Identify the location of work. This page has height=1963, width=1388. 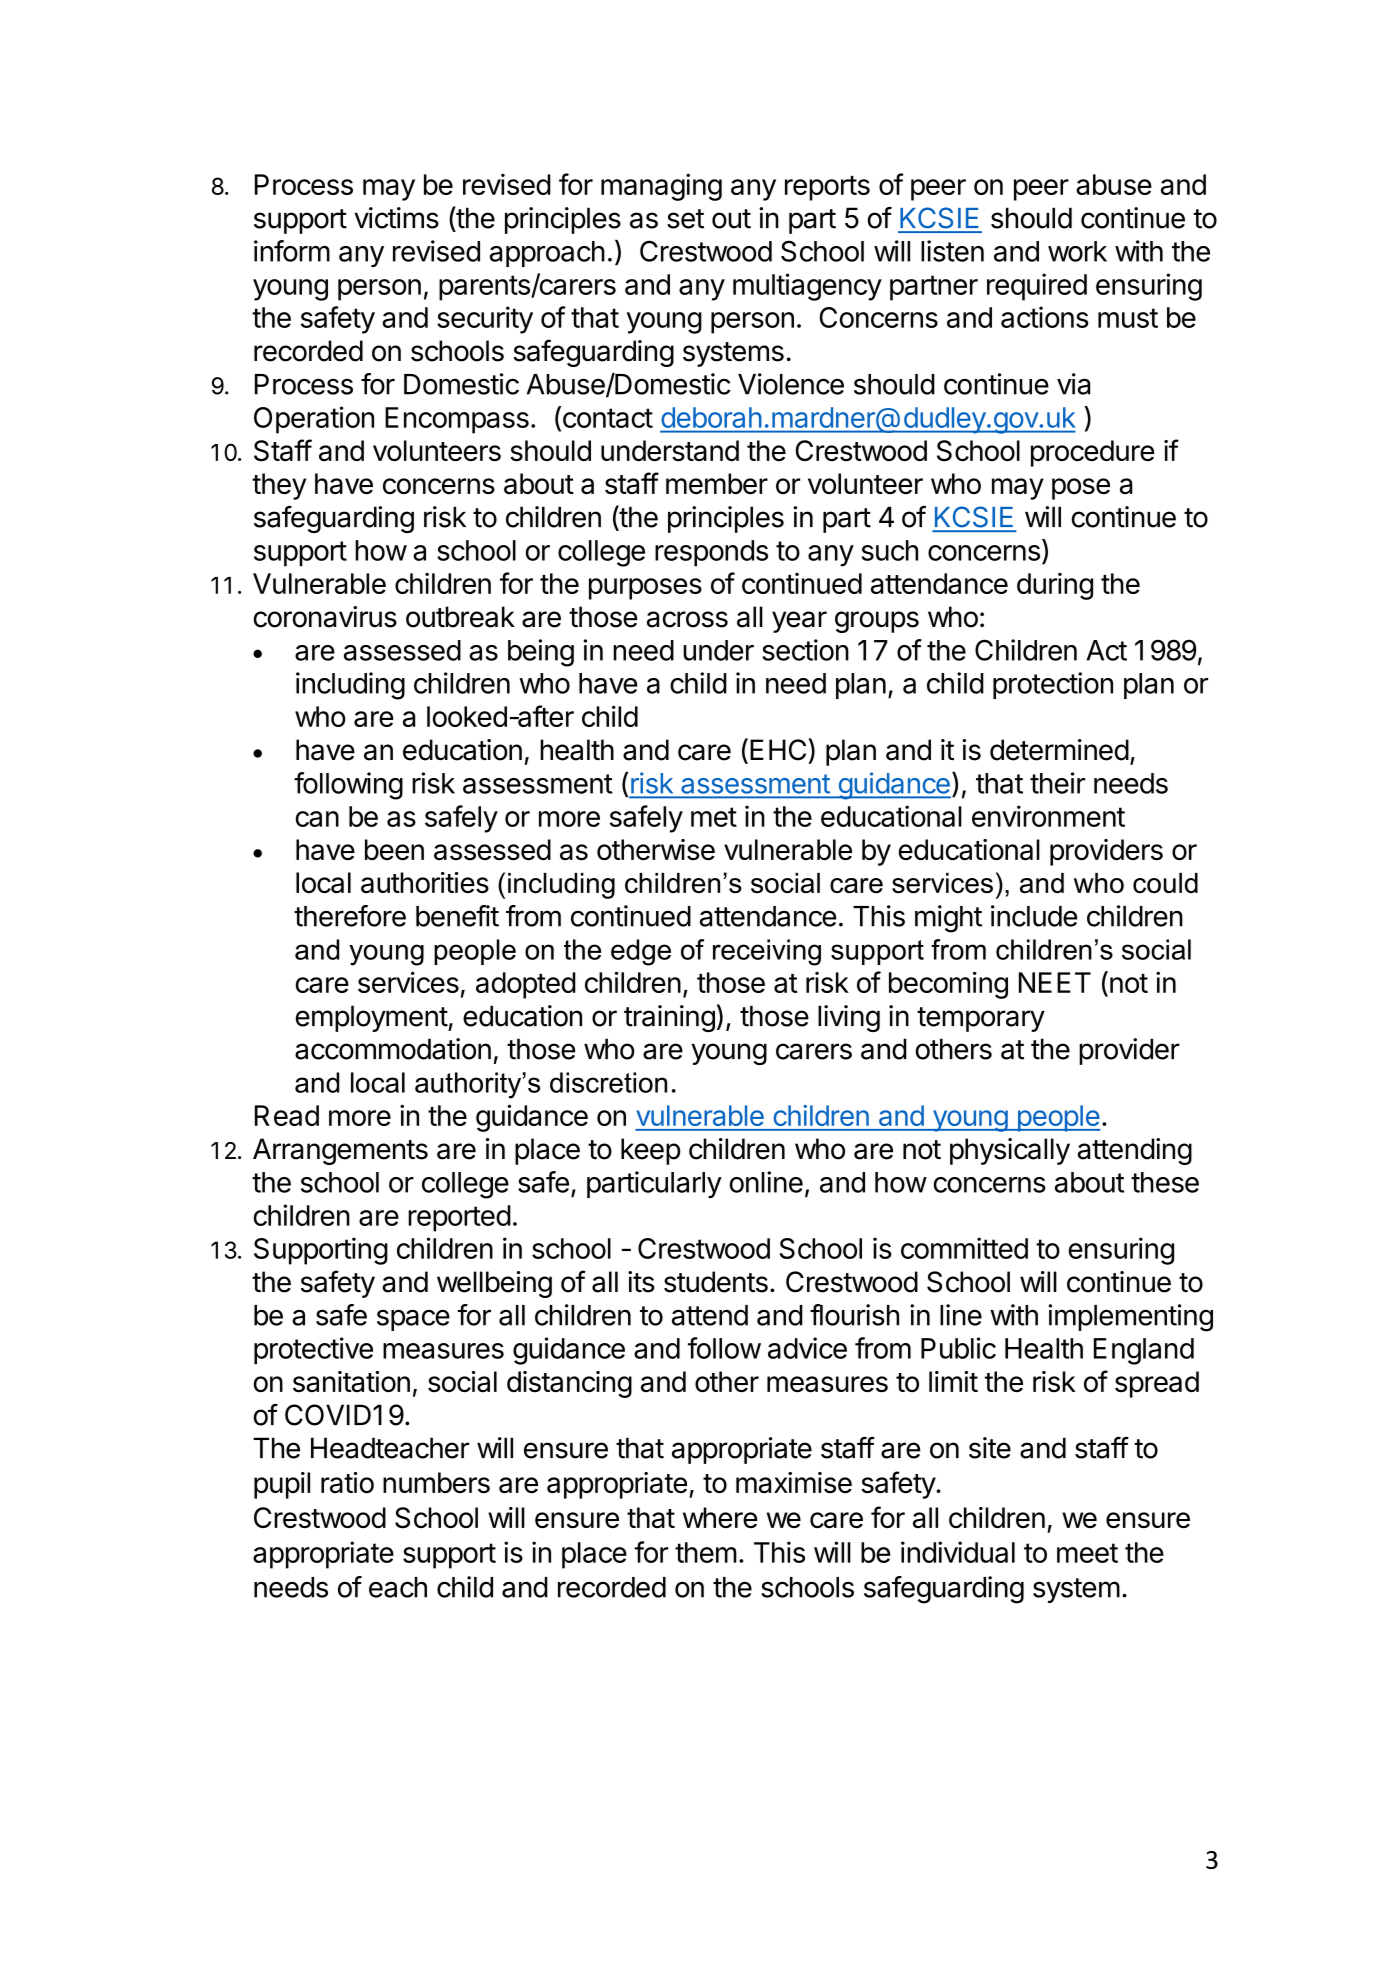
(1077, 251).
